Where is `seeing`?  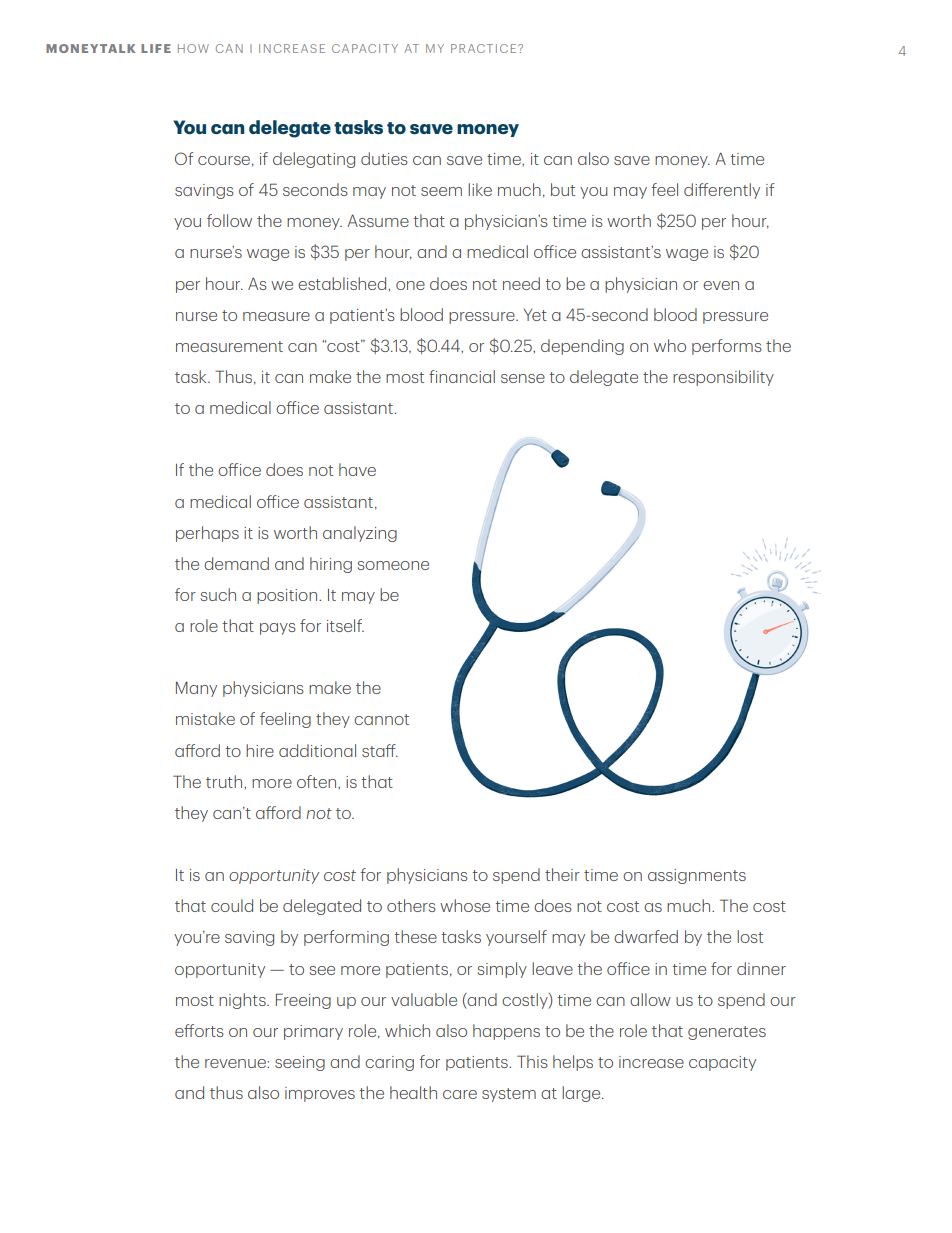 seeing is located at coordinates (300, 1063).
